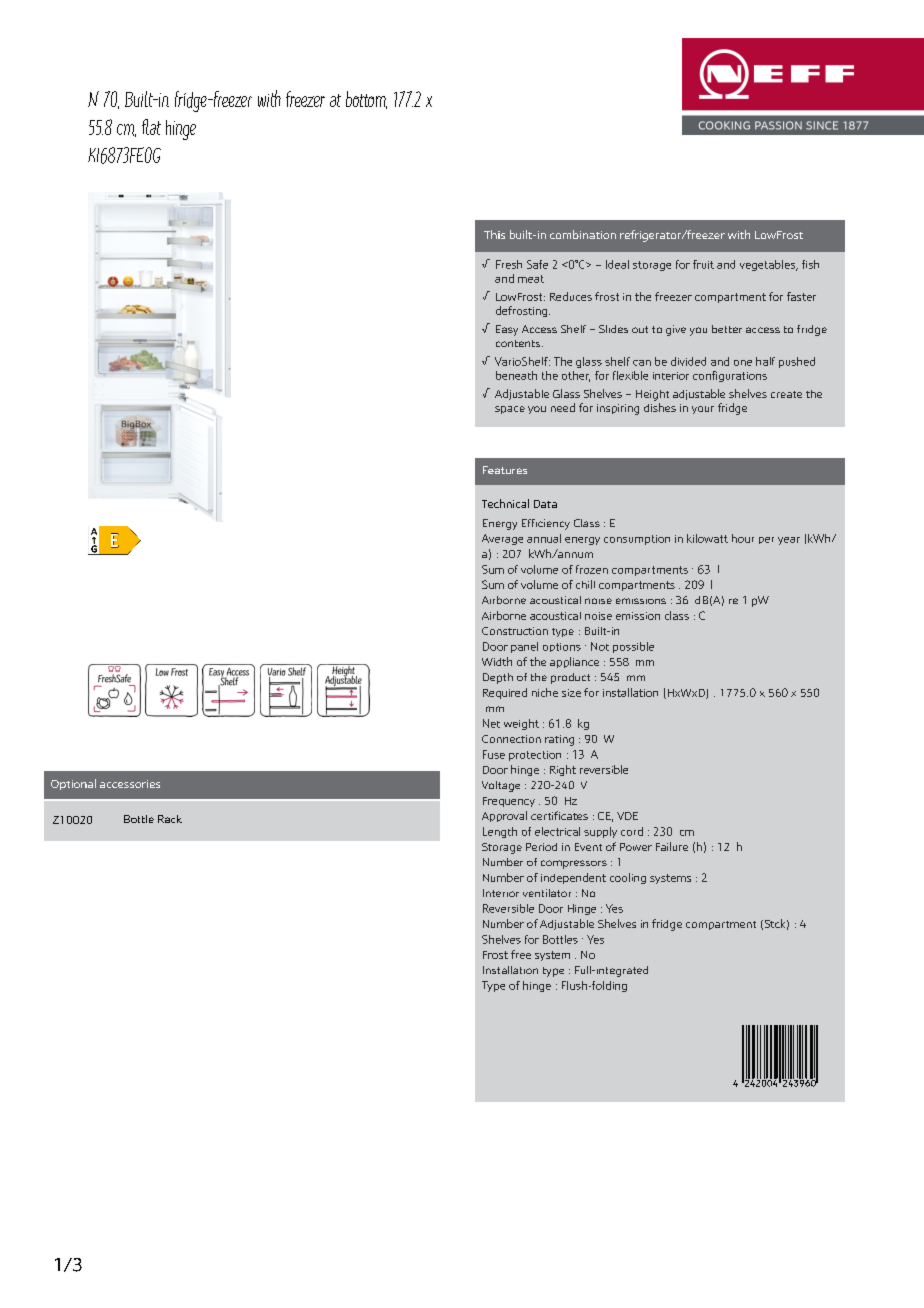 This screenshot has height=1308, width=924. Describe the element at coordinates (494, 234) in the screenshot. I see `This` at that location.
